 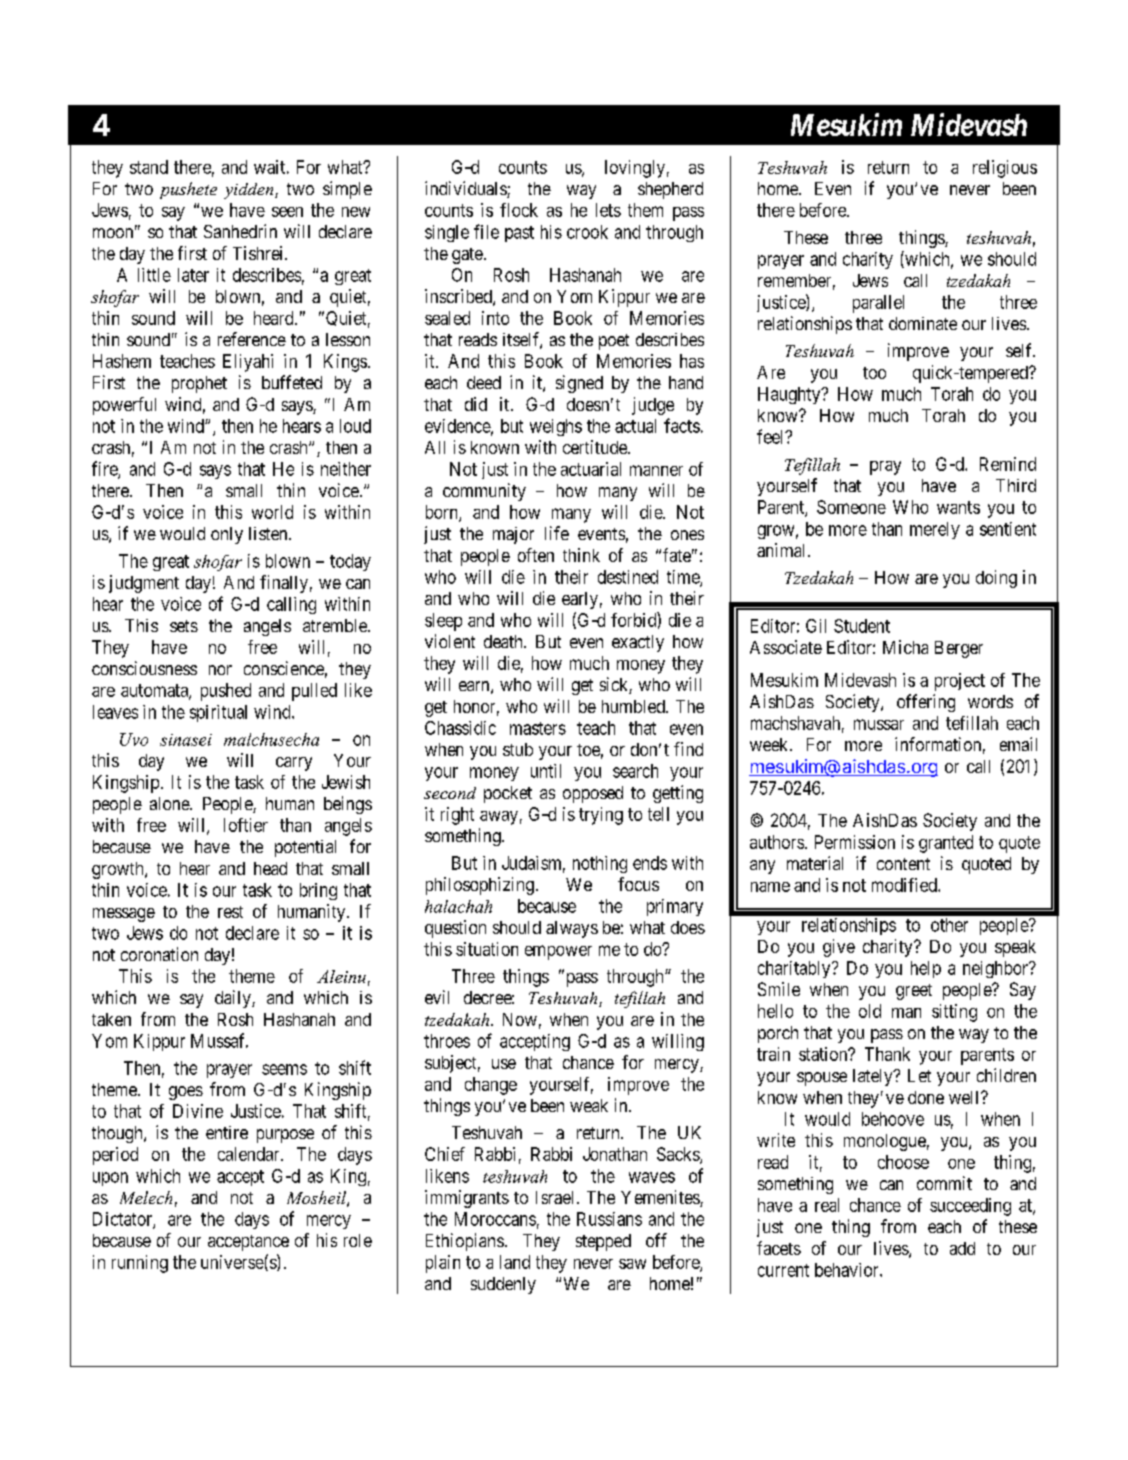 I want to click on flock, so click(x=519, y=210).
